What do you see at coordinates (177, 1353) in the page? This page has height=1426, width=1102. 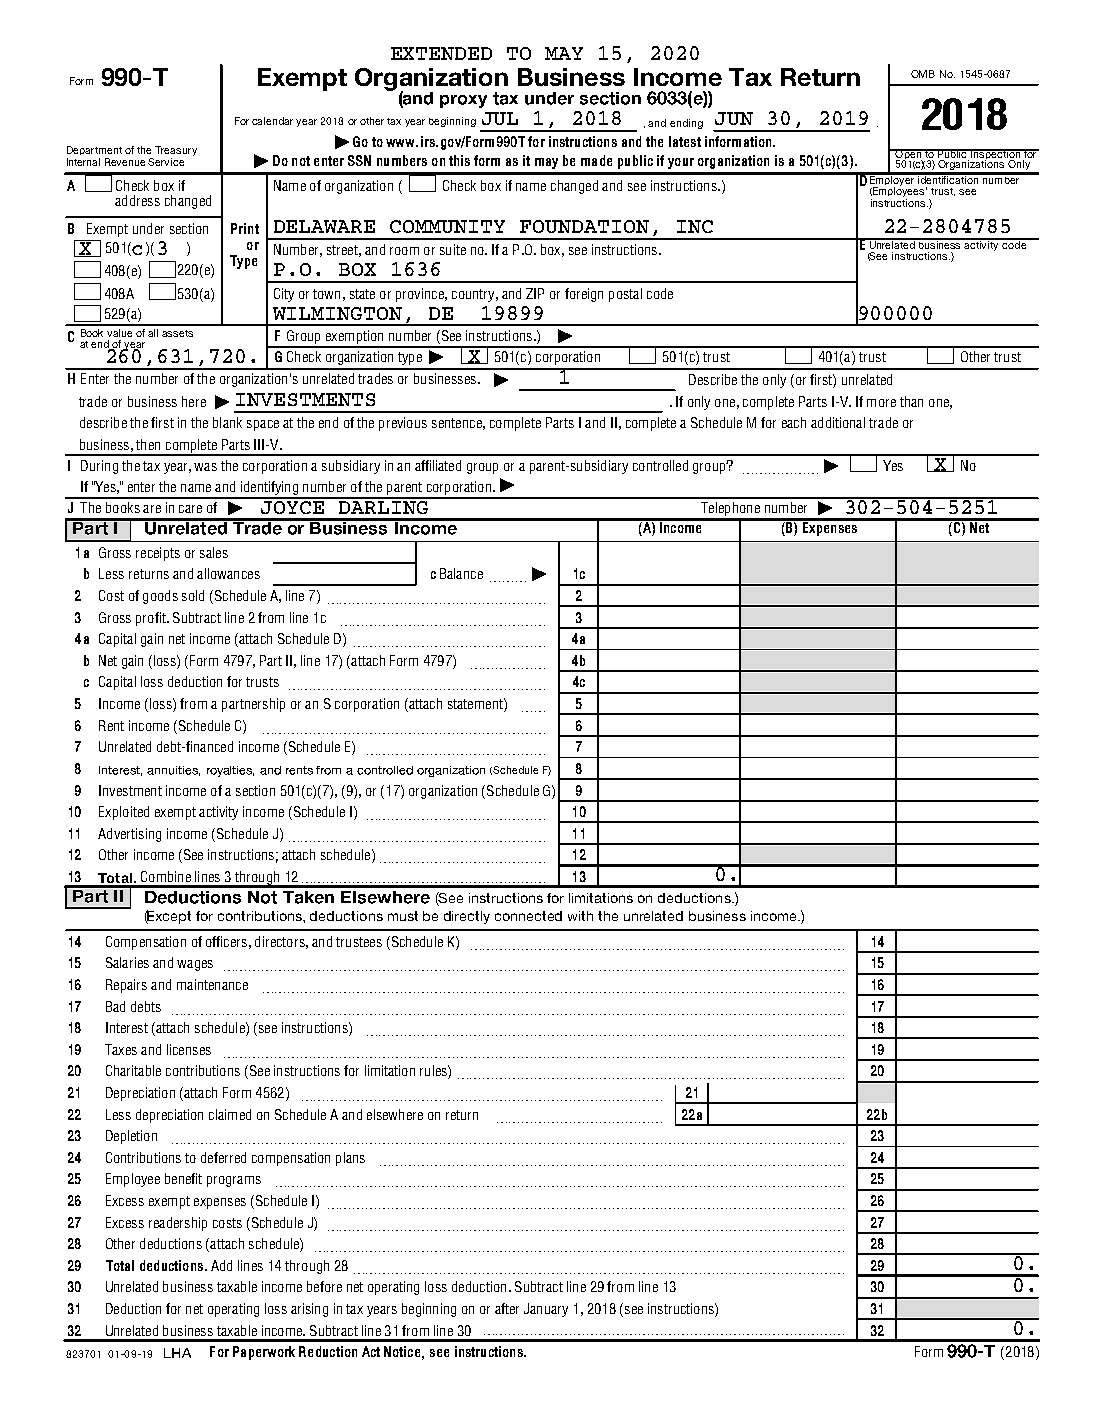 I see `LHA` at bounding box center [177, 1353].
